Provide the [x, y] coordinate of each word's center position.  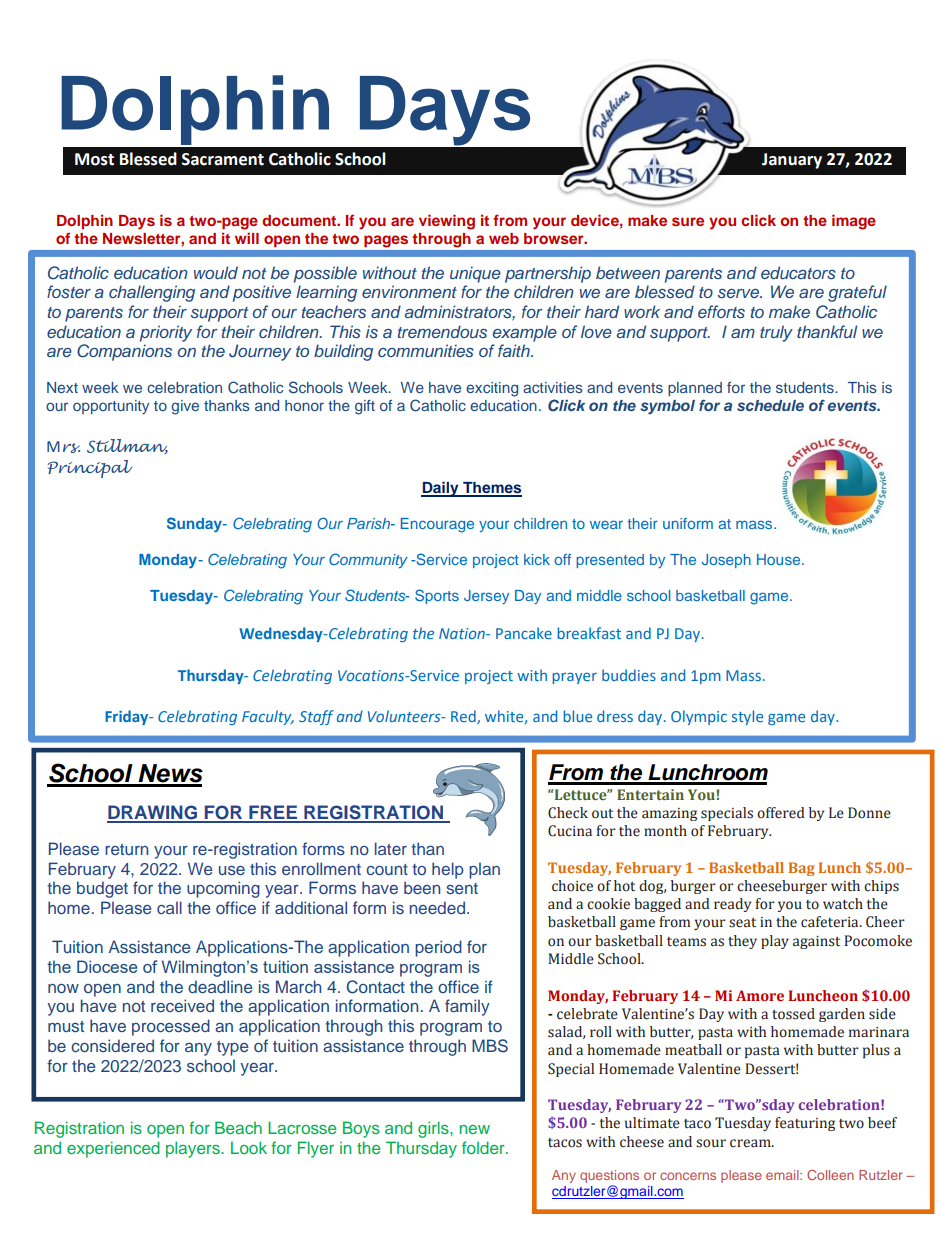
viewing [447, 222]
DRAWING [153, 813]
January [792, 161]
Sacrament [223, 159]
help [448, 870]
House [780, 559]
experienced [113, 1149]
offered [781, 813]
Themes [491, 489]
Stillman [127, 446]
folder [484, 1147]
